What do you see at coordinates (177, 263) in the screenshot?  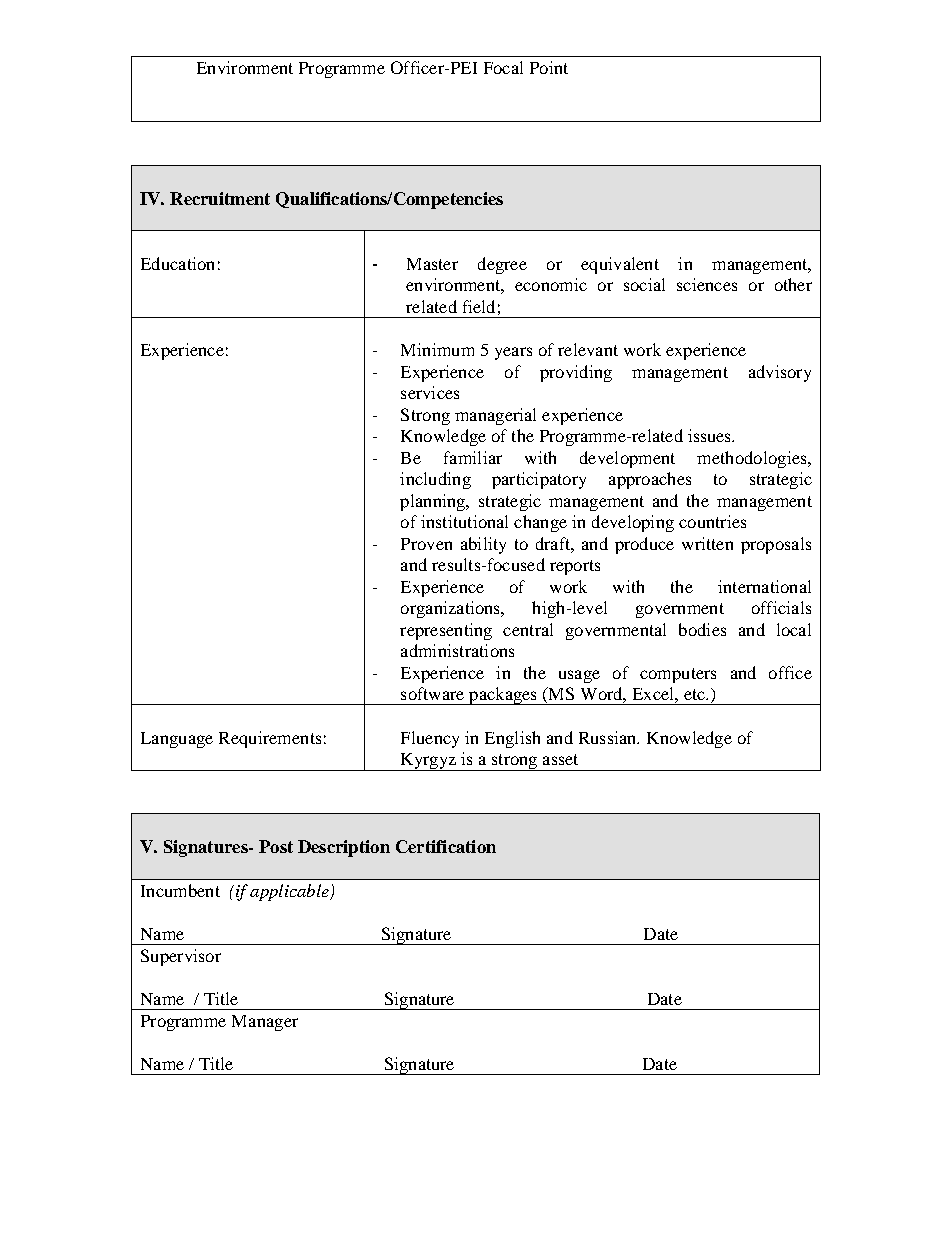 I see `Education` at bounding box center [177, 263].
